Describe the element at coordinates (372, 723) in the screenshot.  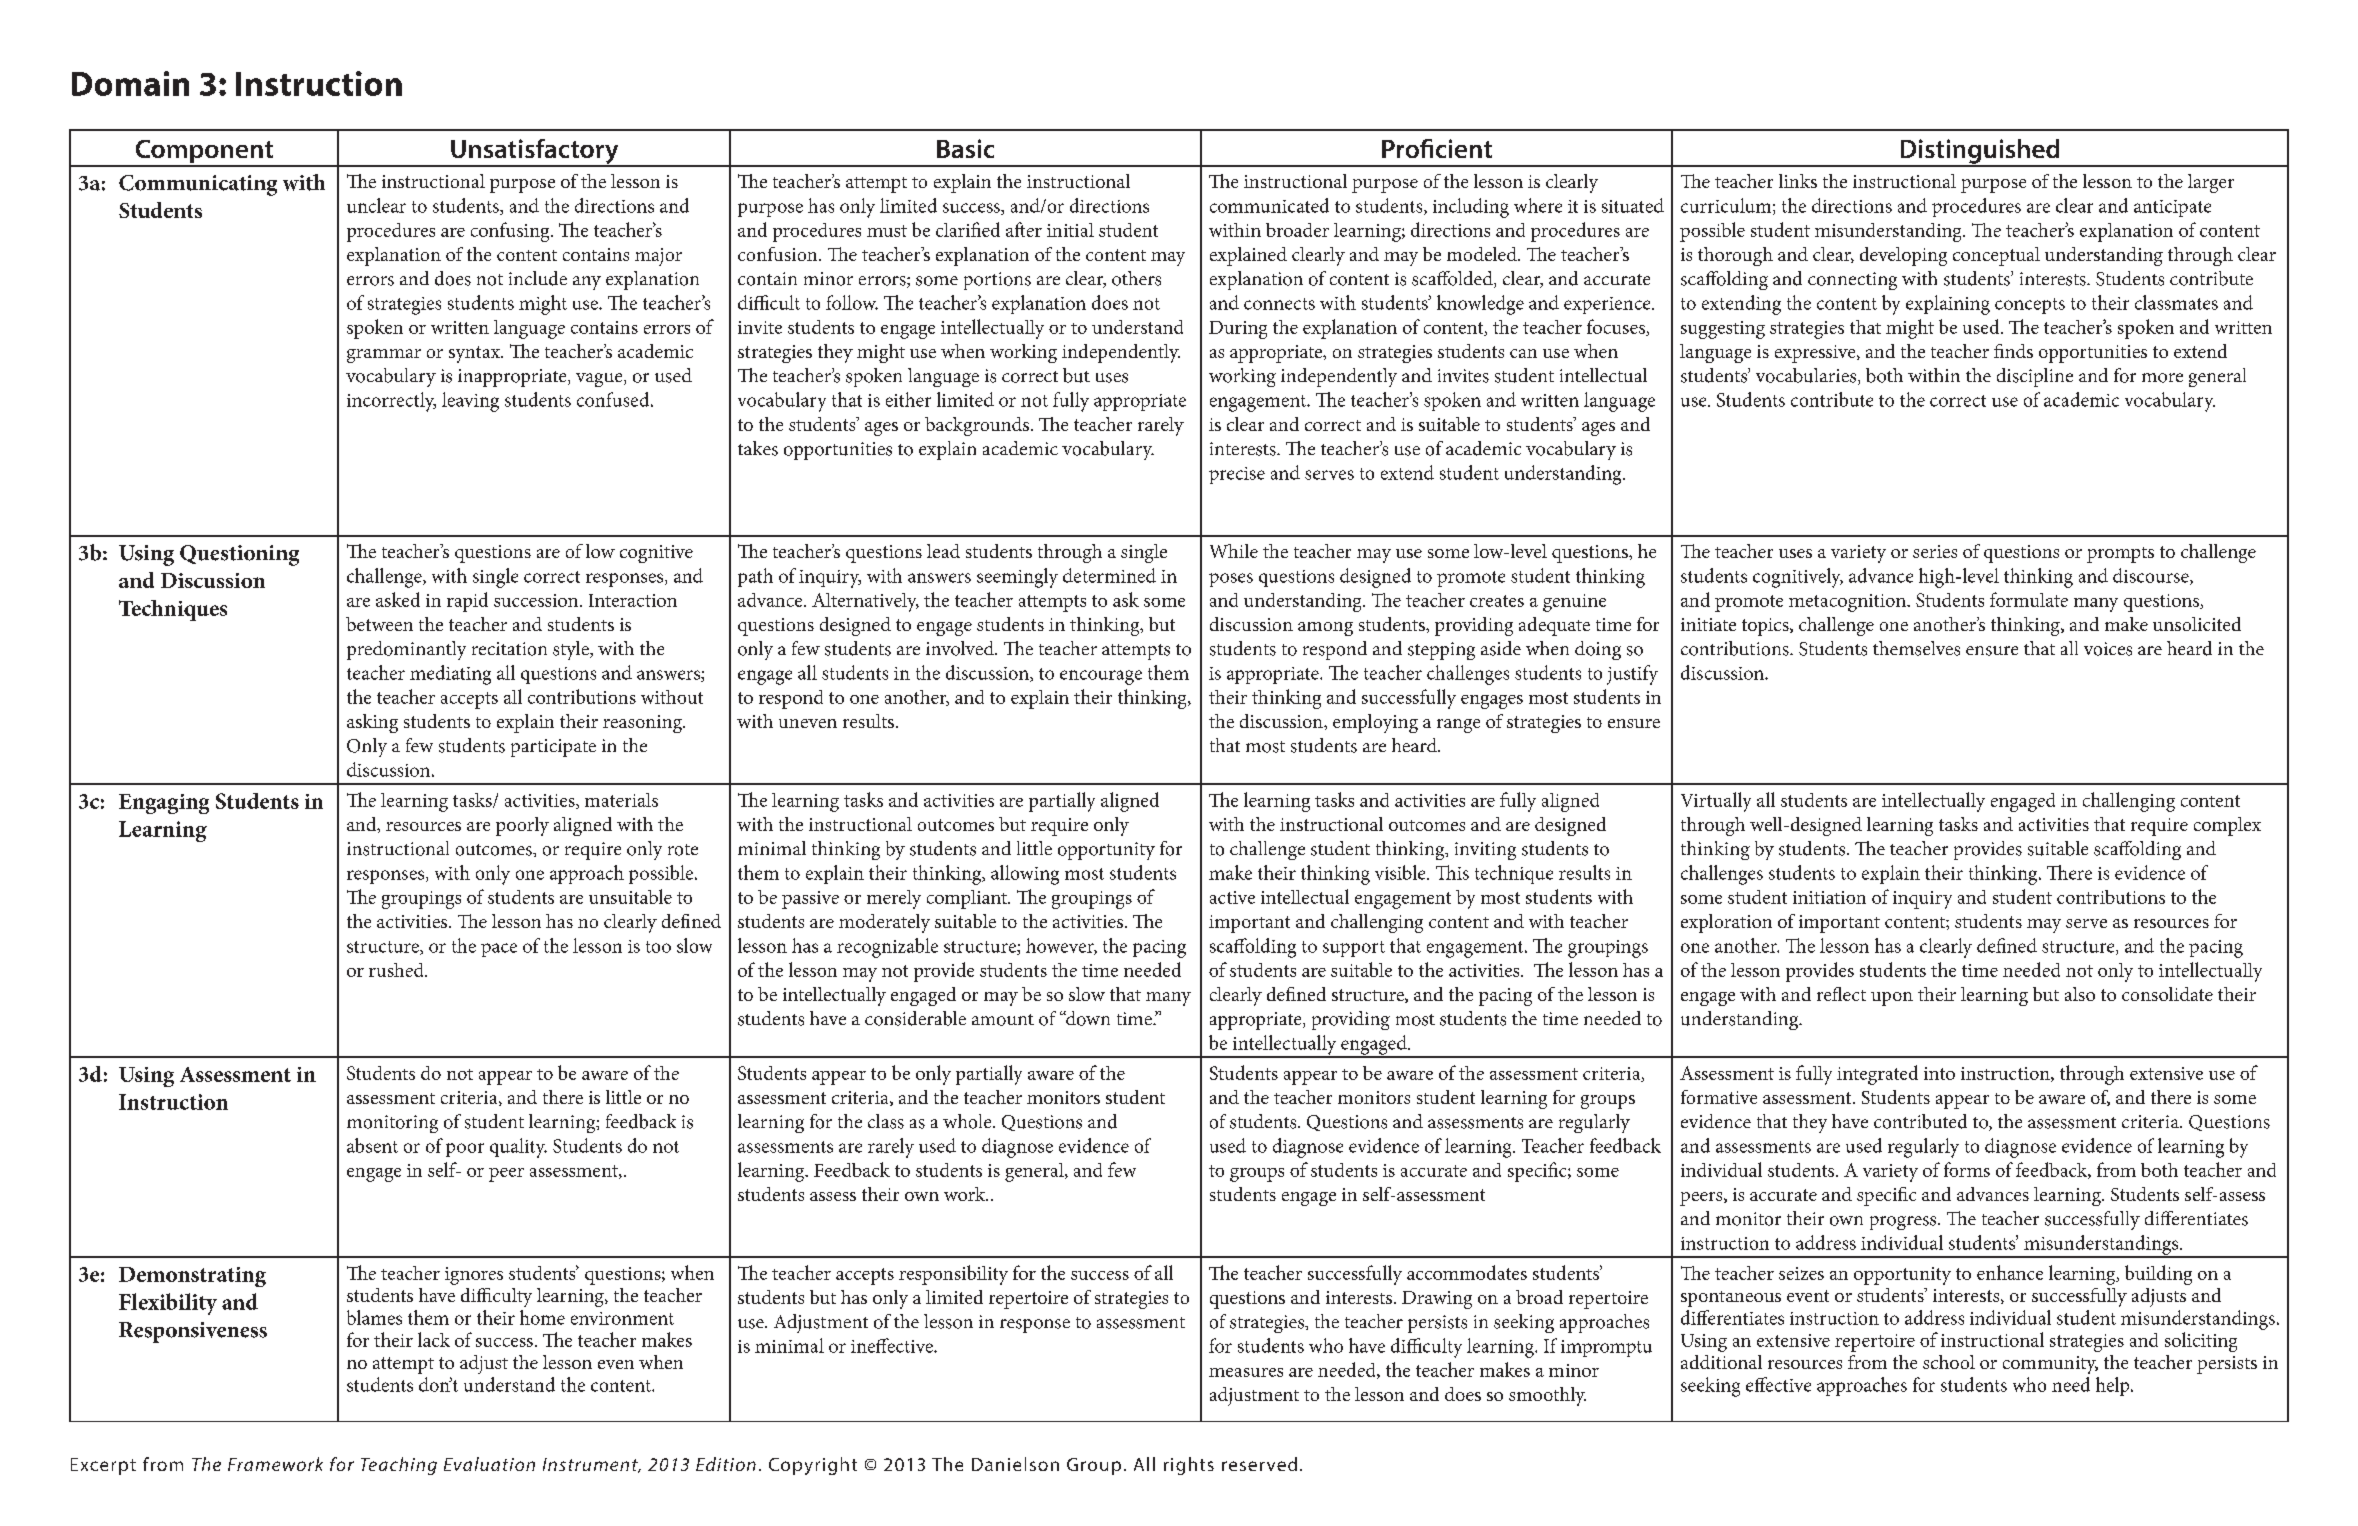
I see `asking` at that location.
